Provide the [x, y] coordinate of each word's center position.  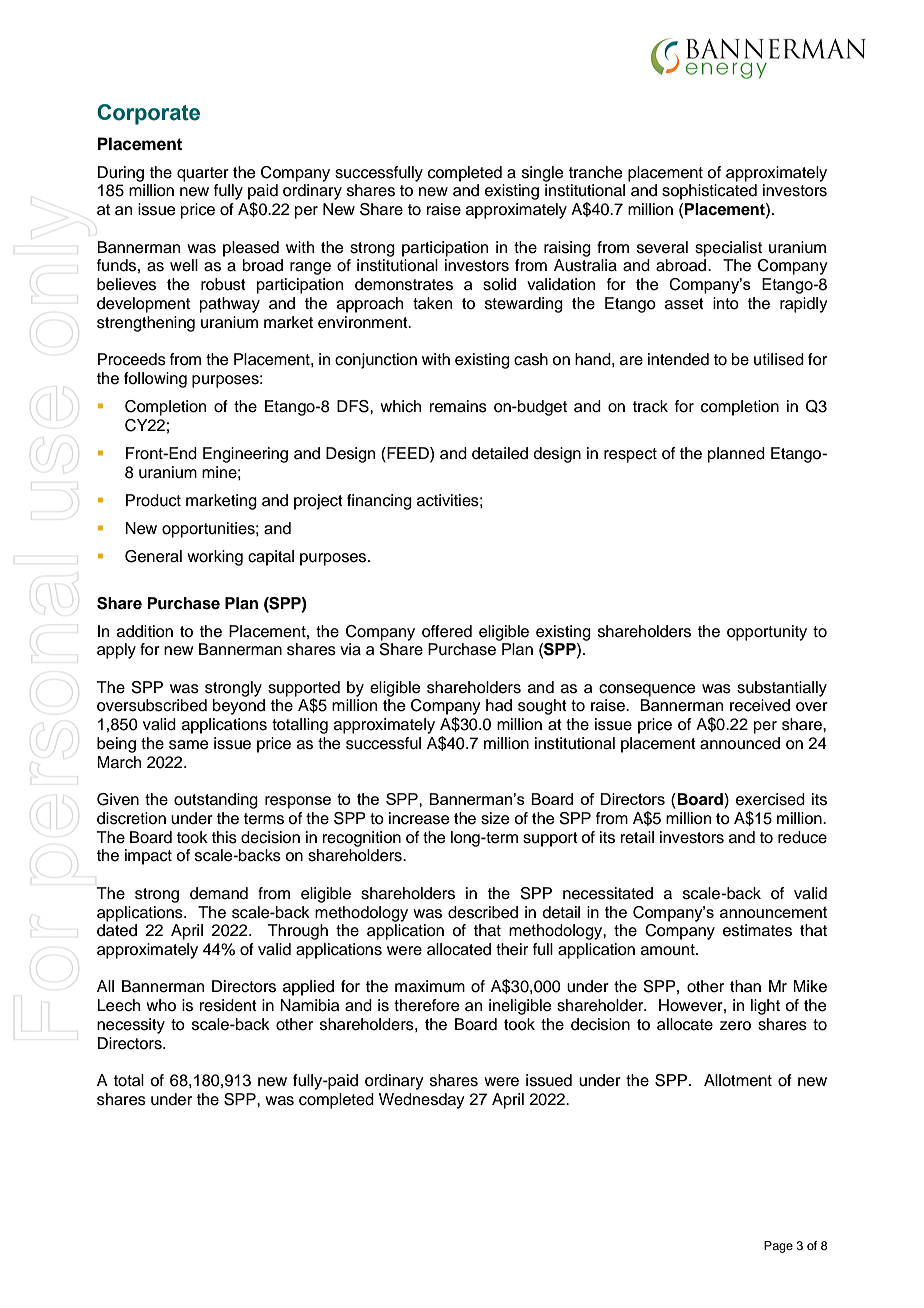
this [224, 837]
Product [153, 500]
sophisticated [709, 192]
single [543, 174]
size [495, 818]
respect [630, 455]
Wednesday [421, 1101]
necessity [131, 1026]
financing [379, 502]
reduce [802, 837]
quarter [203, 174]
